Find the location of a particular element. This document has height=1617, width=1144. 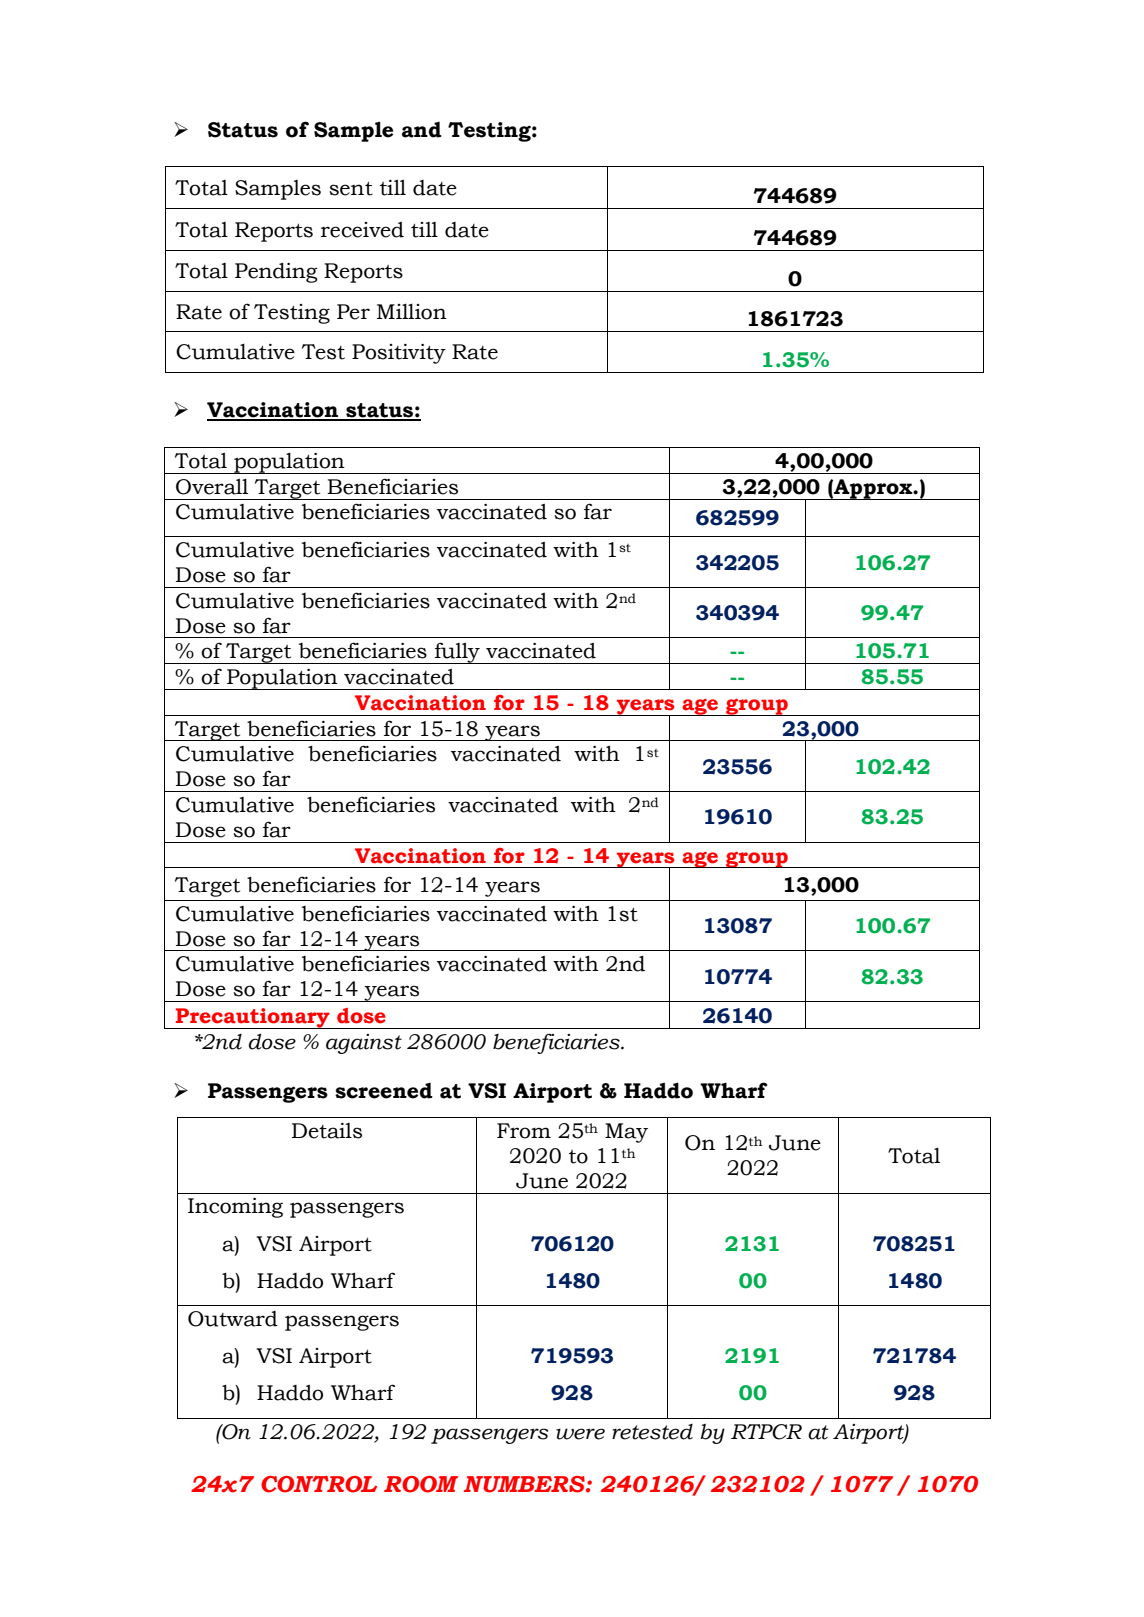

fully is located at coordinates (457, 653).
